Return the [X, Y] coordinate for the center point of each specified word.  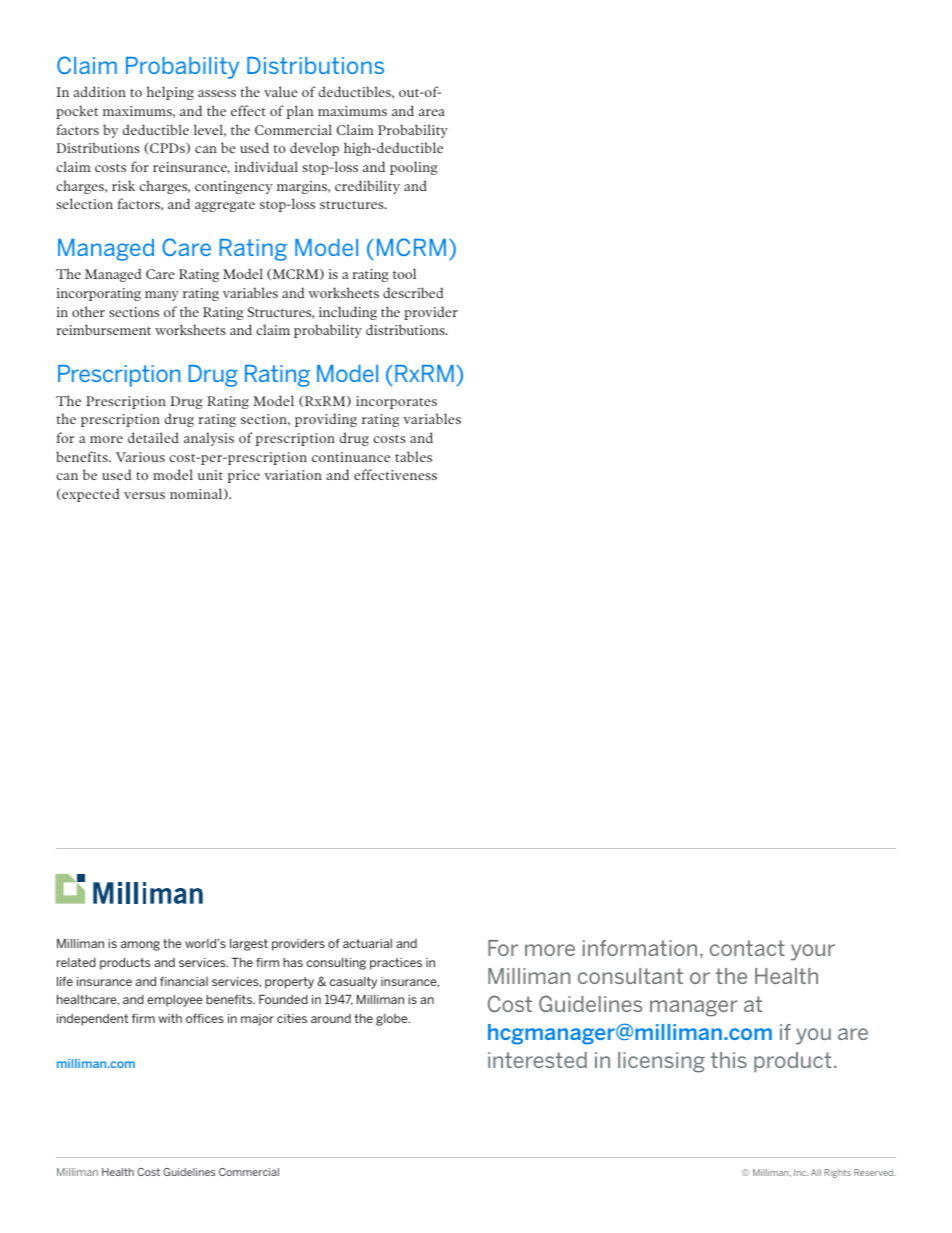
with [170, 1018]
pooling [414, 168]
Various [140, 457]
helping [170, 93]
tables [413, 456]
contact [747, 948]
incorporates [396, 402]
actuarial [367, 943]
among [140, 946]
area [432, 112]
